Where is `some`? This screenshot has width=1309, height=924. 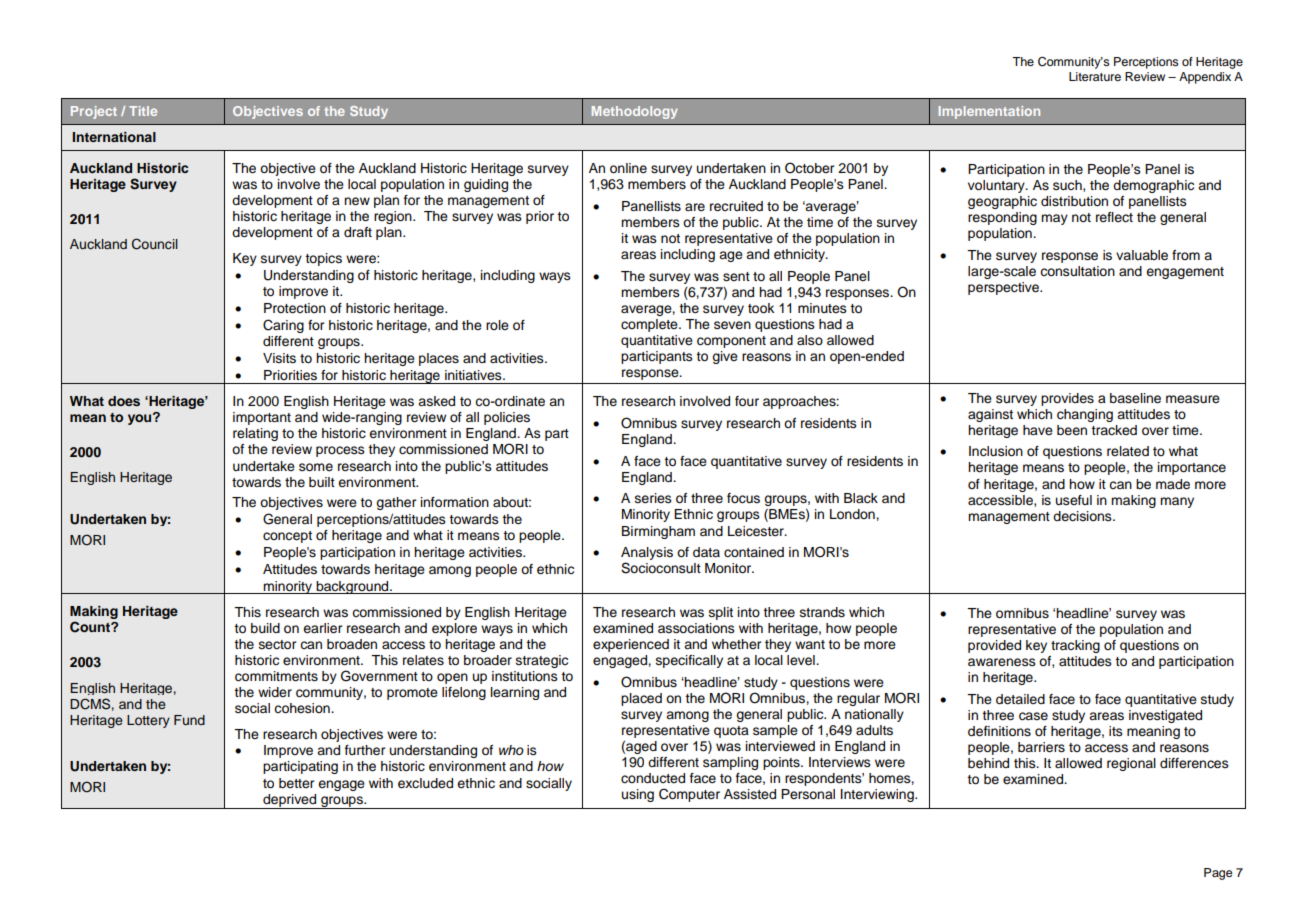 some is located at coordinates (316, 467).
